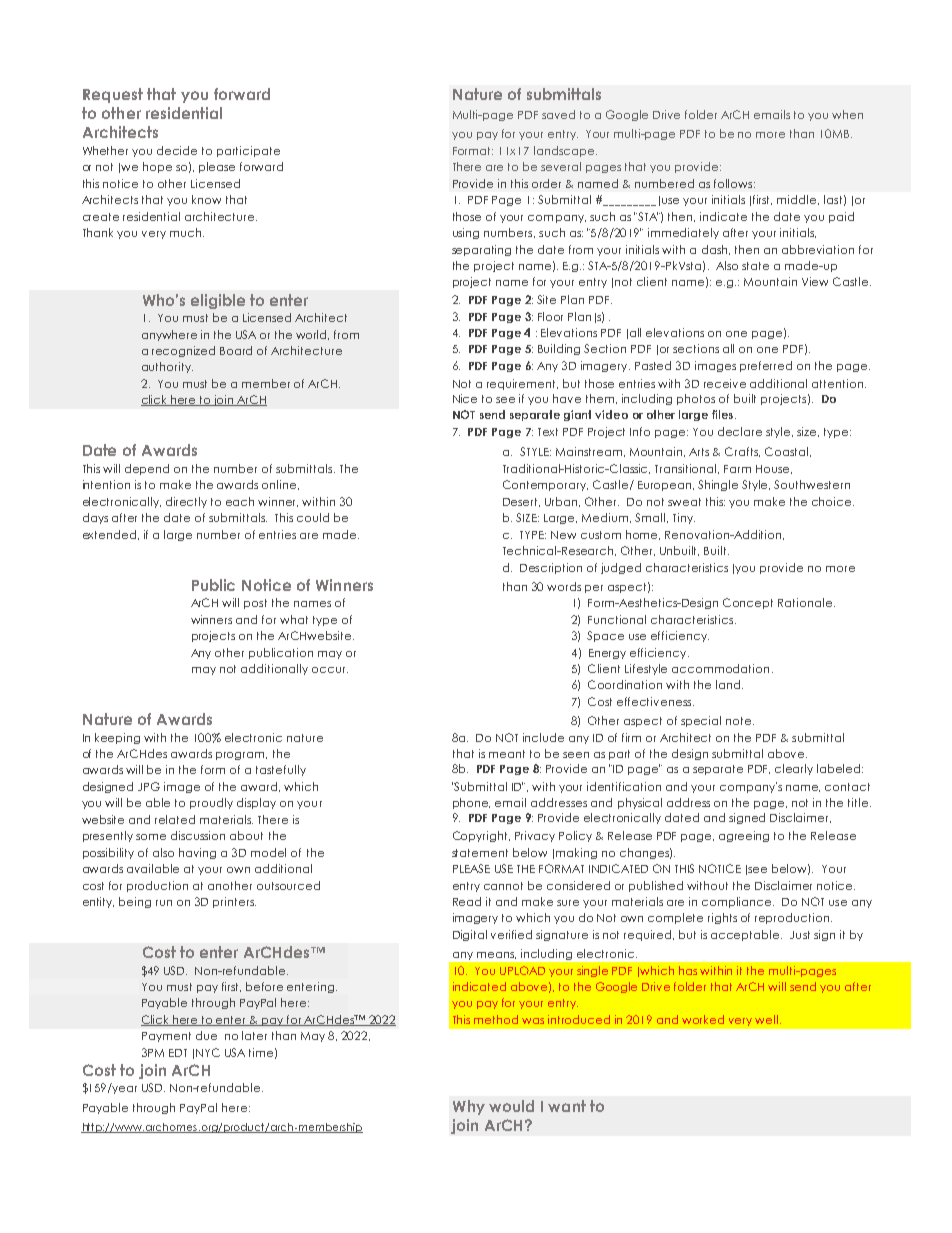 The image size is (952, 1233). I want to click on include, so click(543, 737).
